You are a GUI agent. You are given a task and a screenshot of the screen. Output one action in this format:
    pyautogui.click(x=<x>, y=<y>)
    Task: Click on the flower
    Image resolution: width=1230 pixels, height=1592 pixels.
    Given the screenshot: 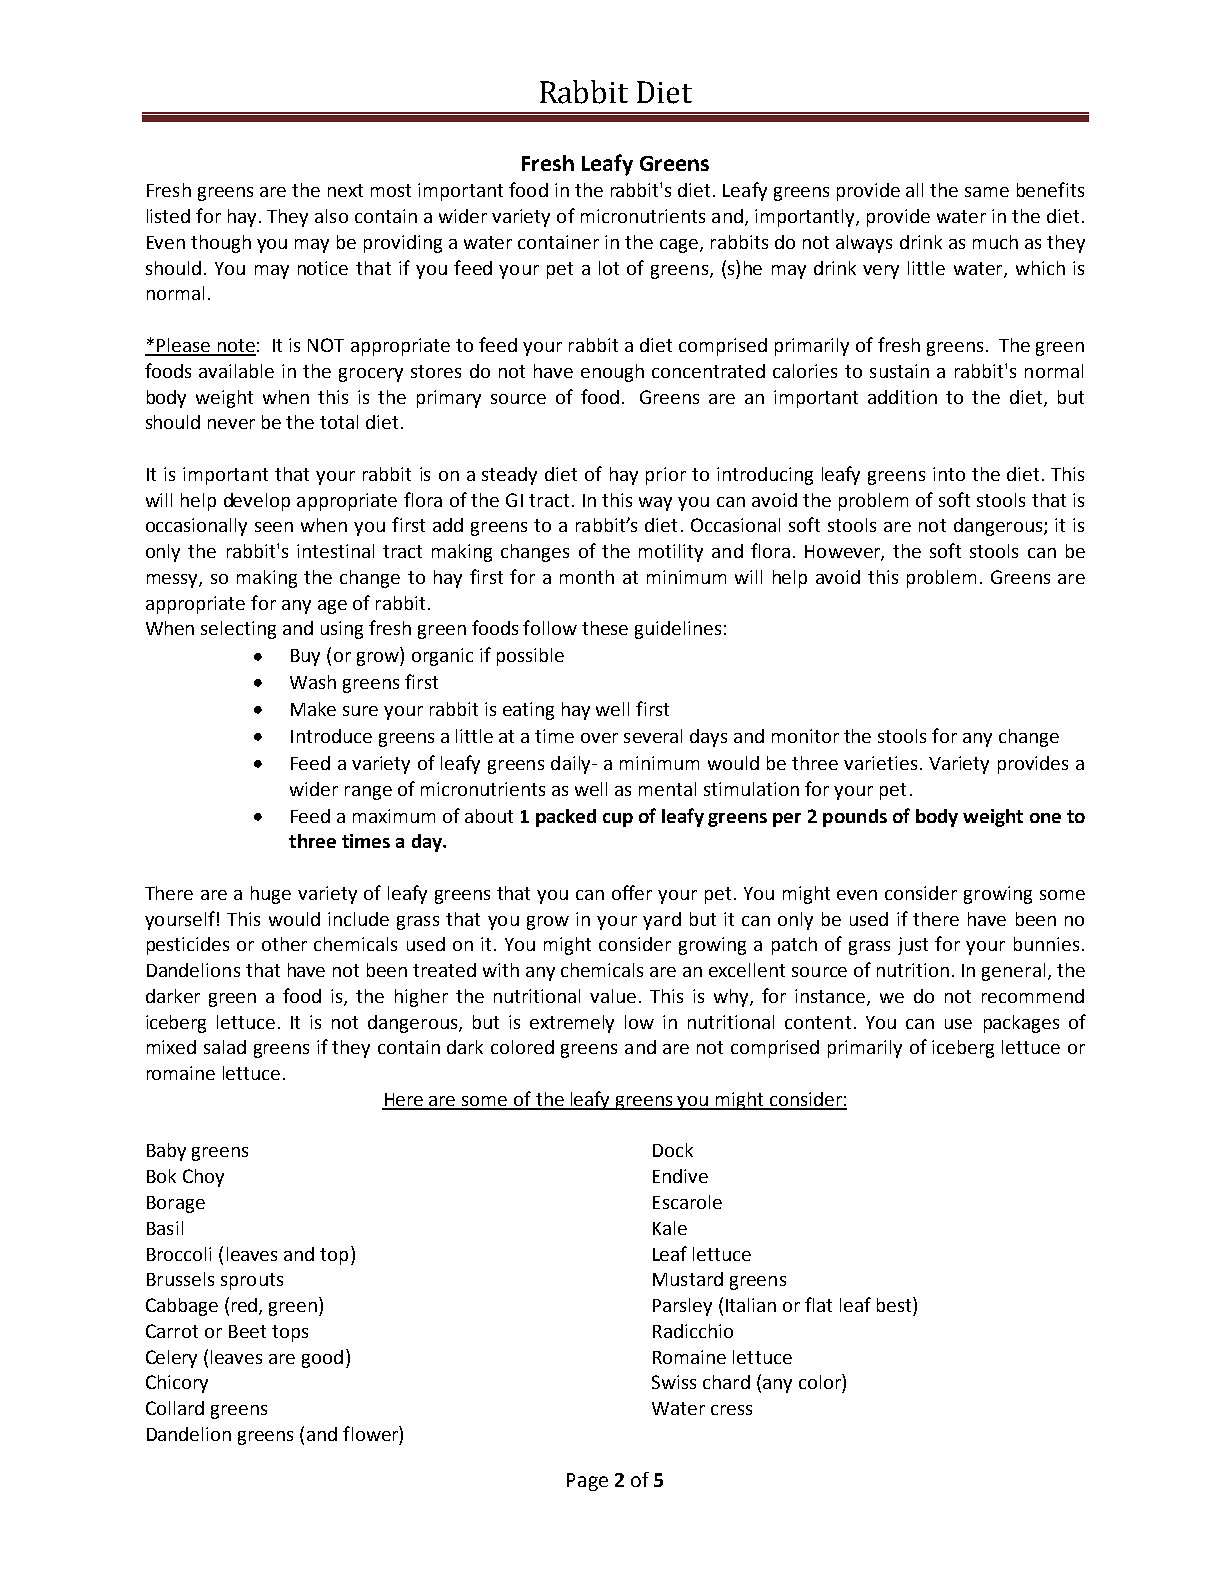 What is the action you would take?
    pyautogui.click(x=371, y=1433)
